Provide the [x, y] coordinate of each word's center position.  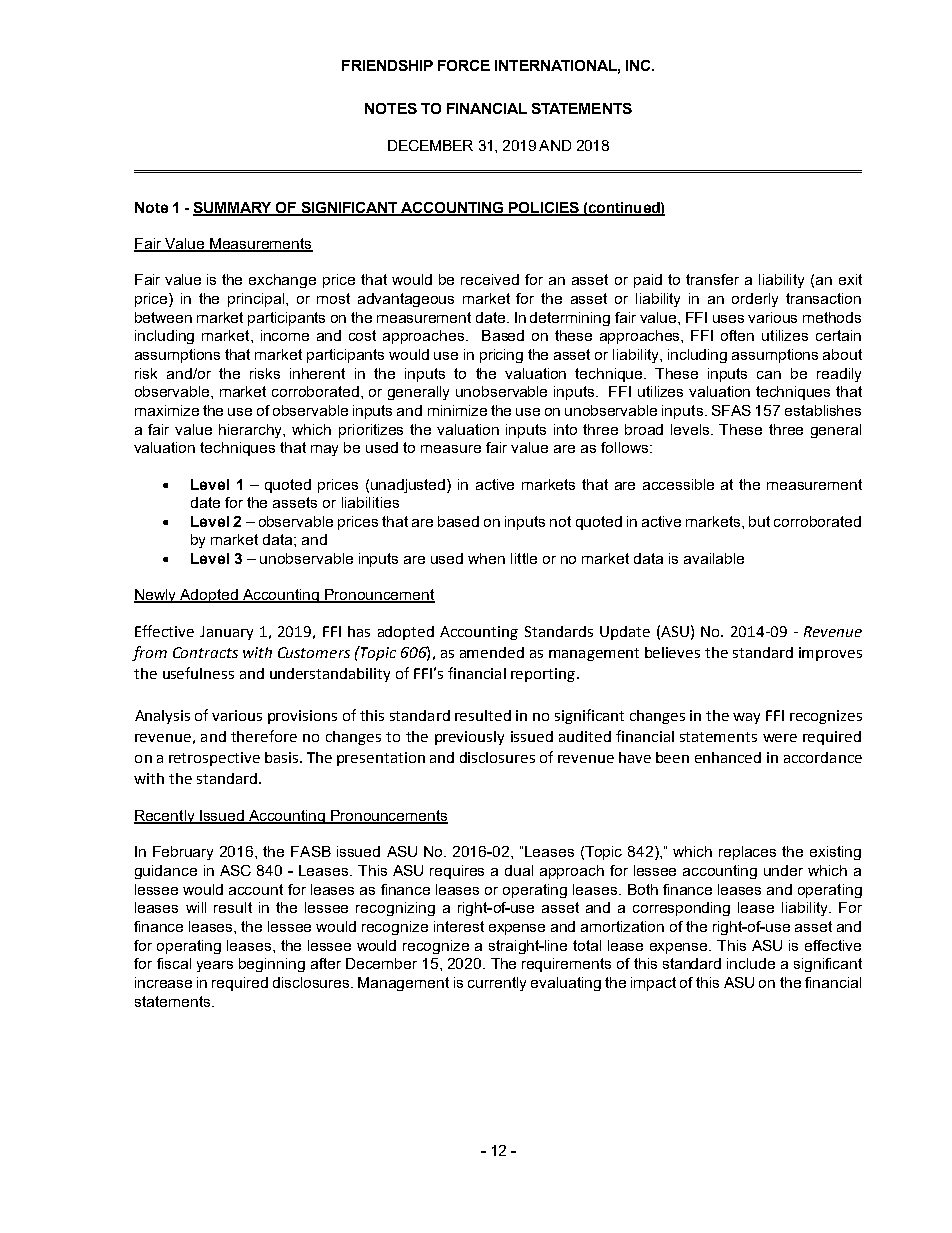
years [215, 966]
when [486, 558]
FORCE [464, 65]
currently [497, 984]
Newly [156, 596]
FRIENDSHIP [387, 65]
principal [257, 300]
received [490, 279]
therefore [264, 736]
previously [469, 738]
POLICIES [544, 208]
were [780, 738]
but [759, 521]
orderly [755, 300]
